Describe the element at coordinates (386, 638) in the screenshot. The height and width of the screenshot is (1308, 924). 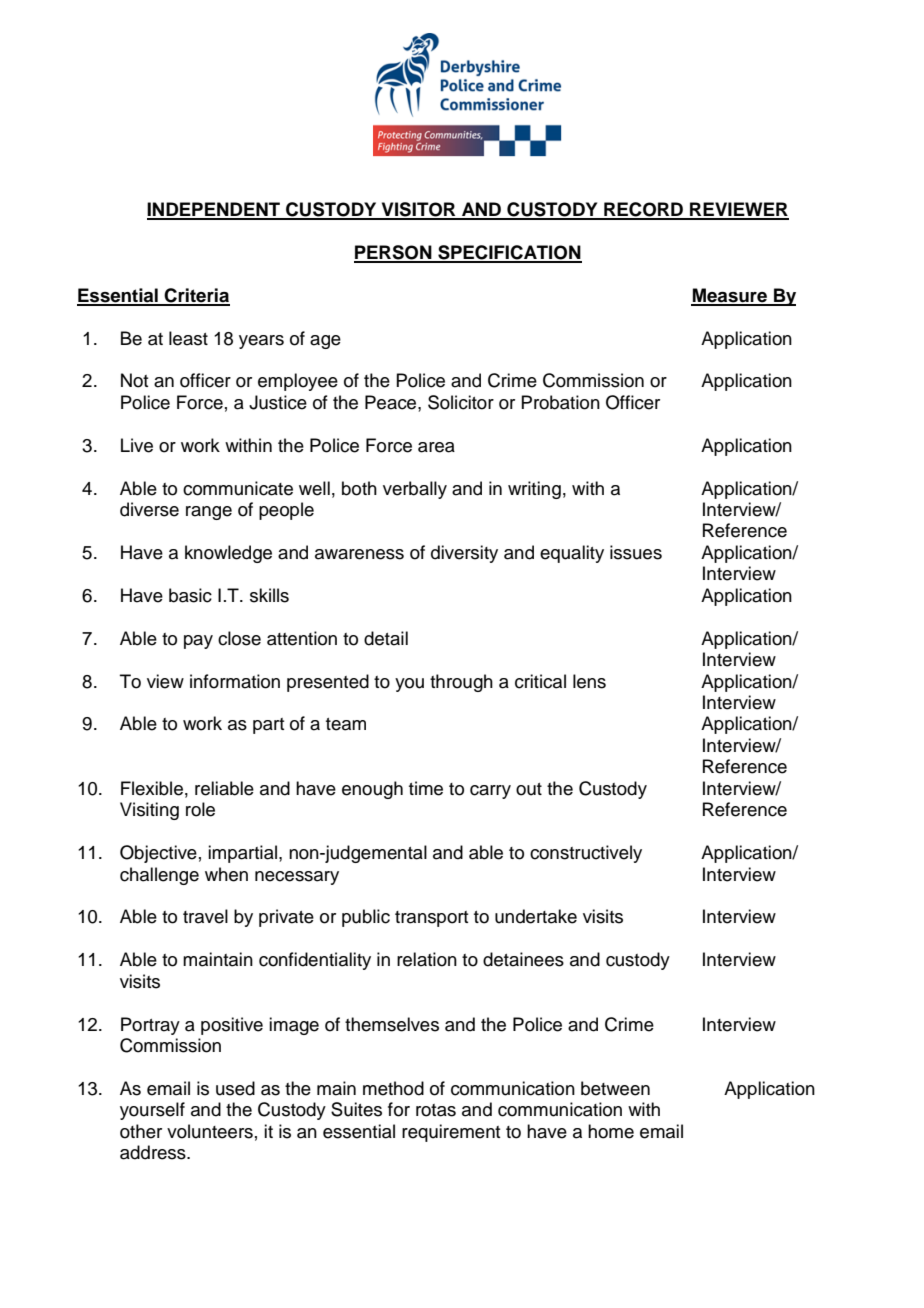
I see `detail` at that location.
